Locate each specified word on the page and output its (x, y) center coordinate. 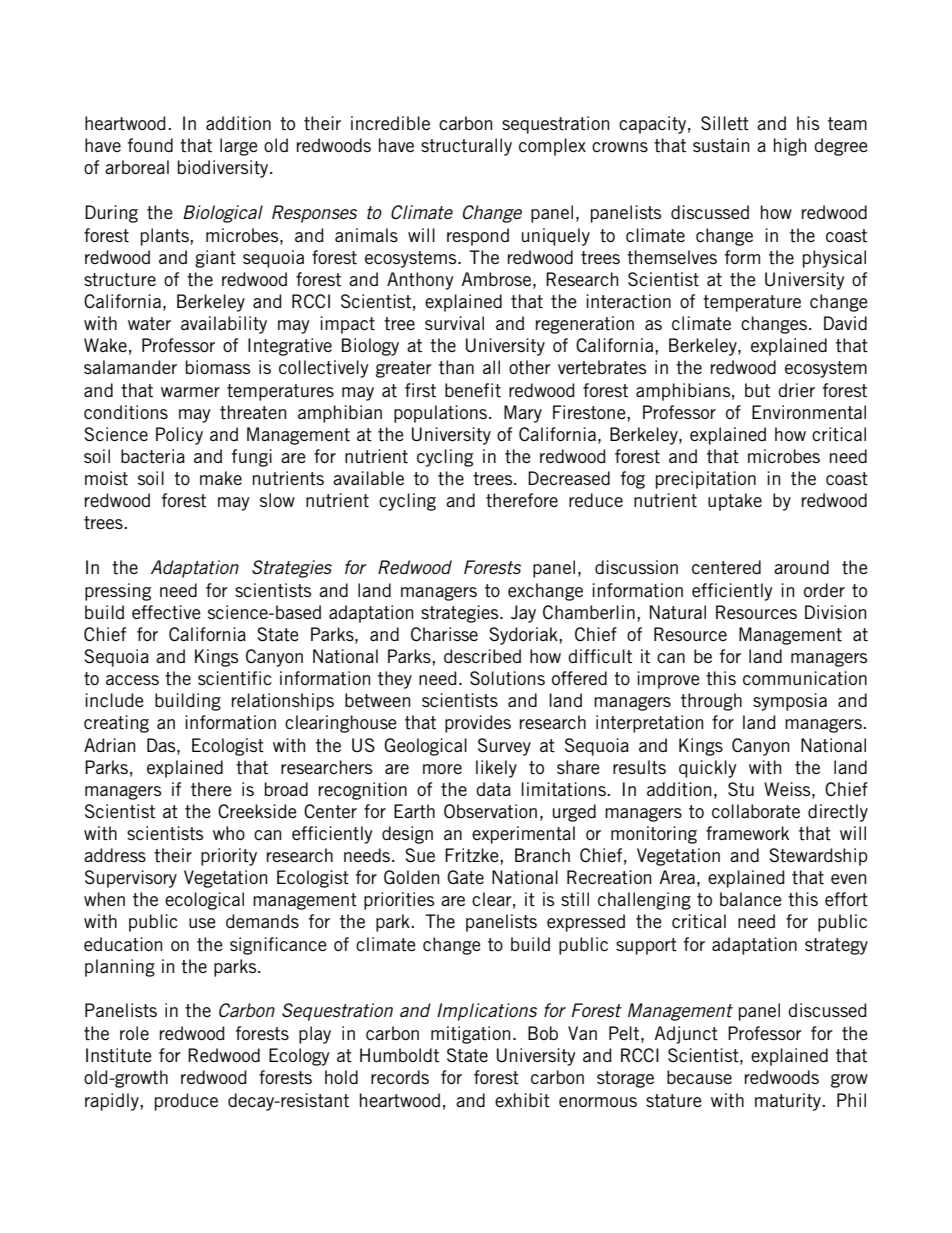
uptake (735, 502)
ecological (204, 901)
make (221, 478)
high (790, 147)
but (757, 390)
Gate (465, 877)
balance (750, 899)
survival (454, 323)
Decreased (569, 478)
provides (478, 724)
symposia (790, 702)
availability (224, 325)
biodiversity (224, 169)
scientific (235, 678)
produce (186, 1102)
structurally (466, 147)
